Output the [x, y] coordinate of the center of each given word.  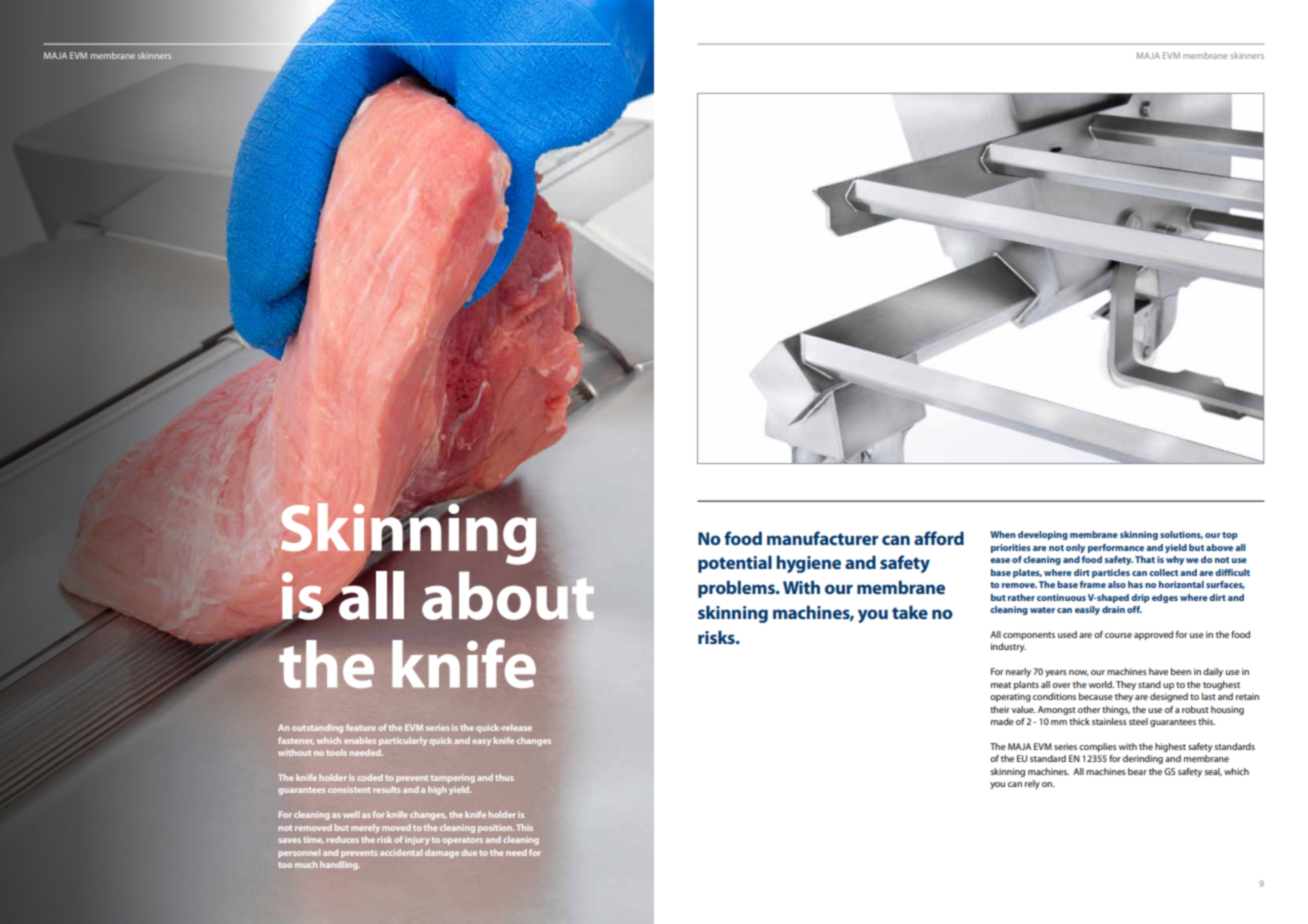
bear [1137, 771]
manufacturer [822, 538]
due [469, 852]
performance [1116, 548]
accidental [401, 852]
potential [735, 564]
